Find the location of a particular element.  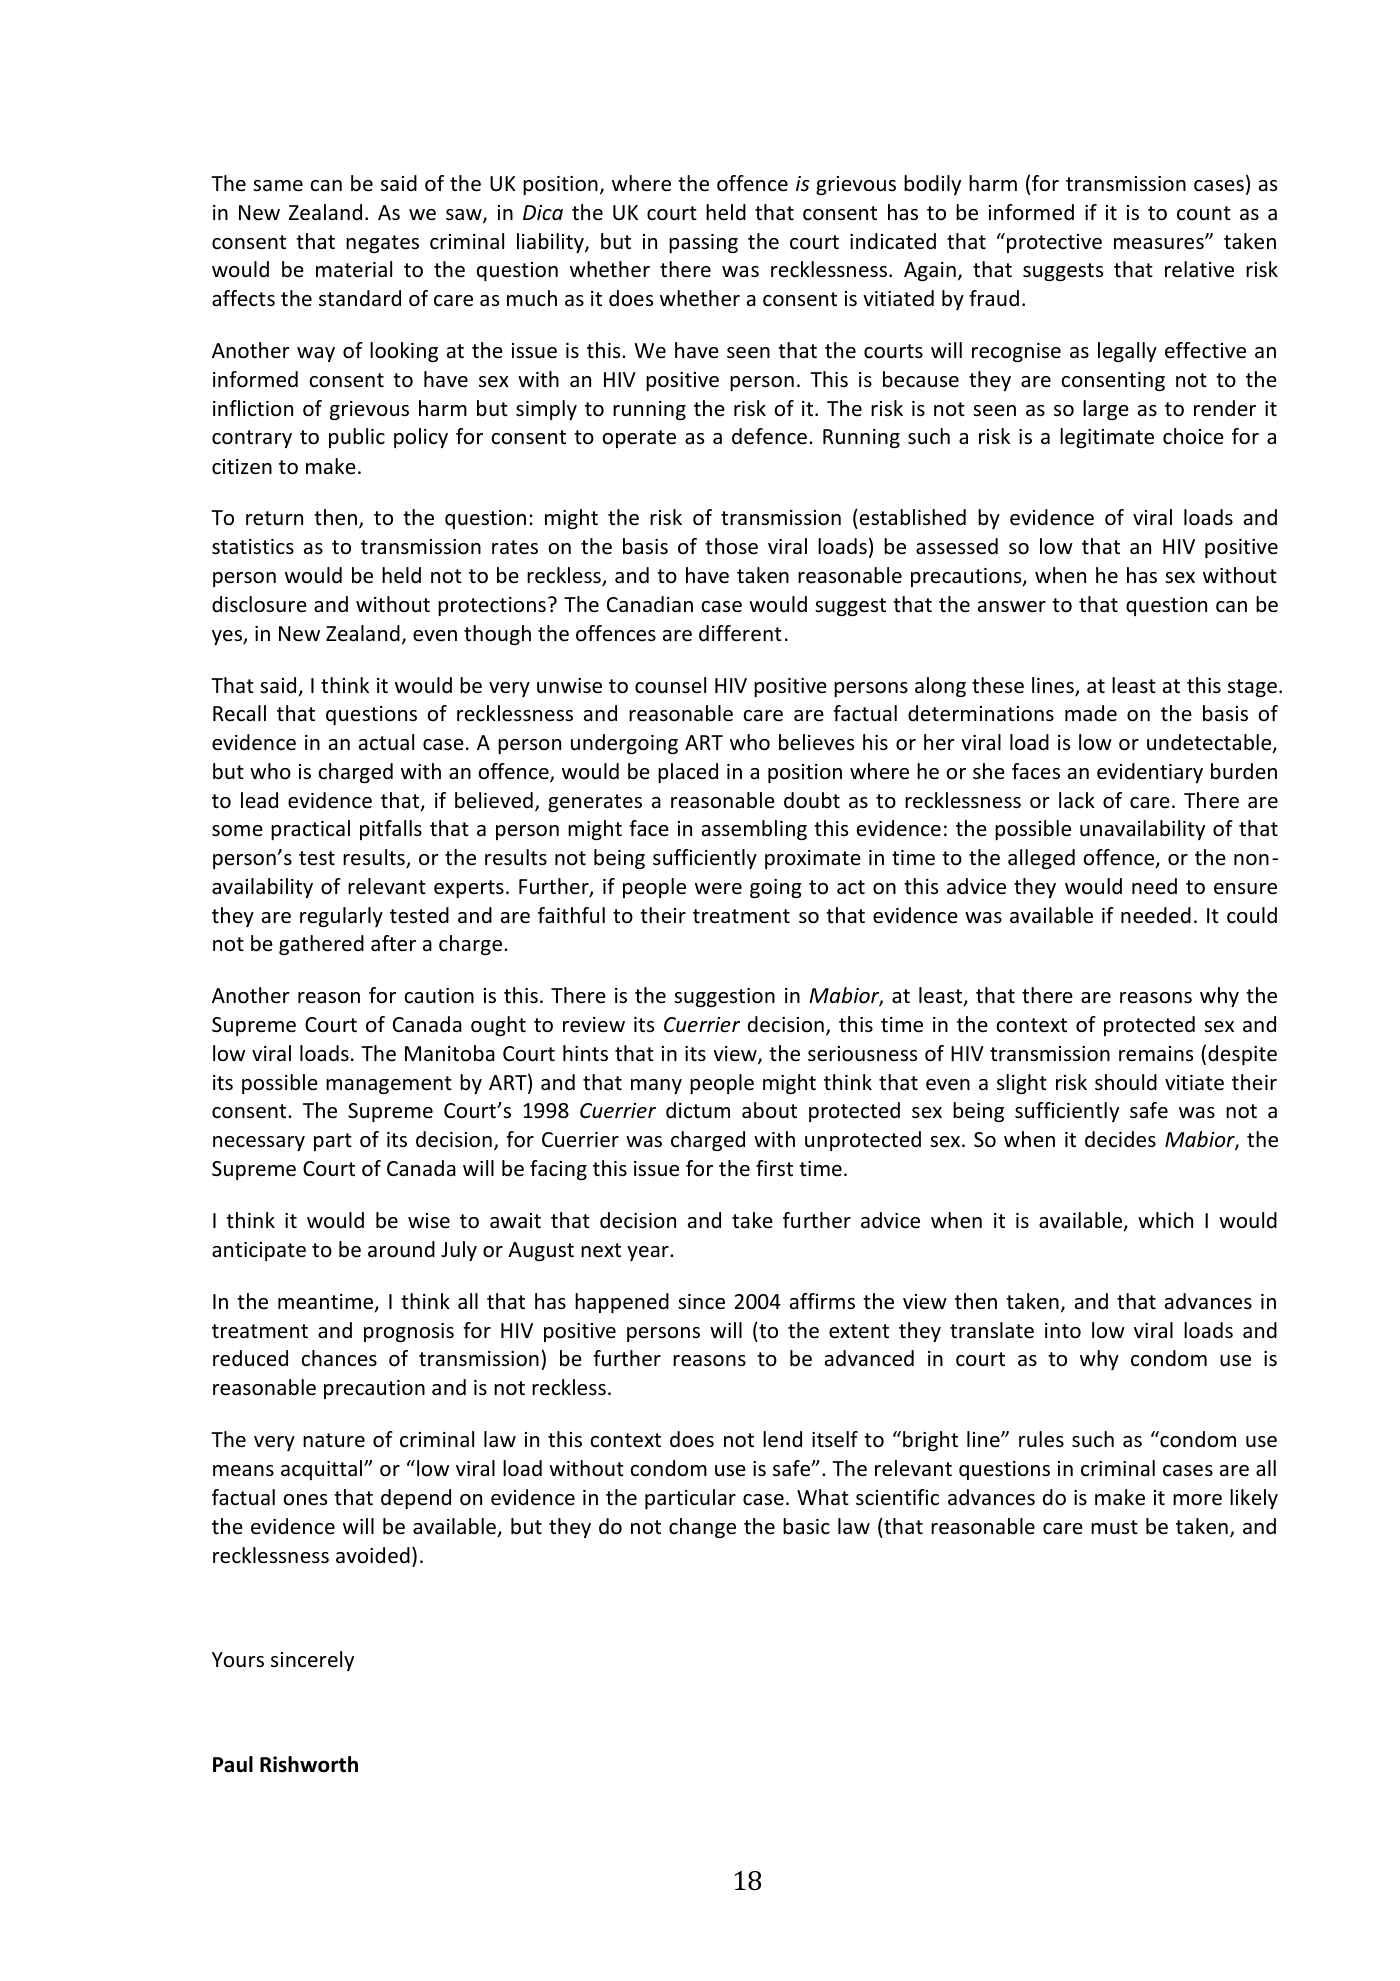

answer is located at coordinates (1012, 607).
